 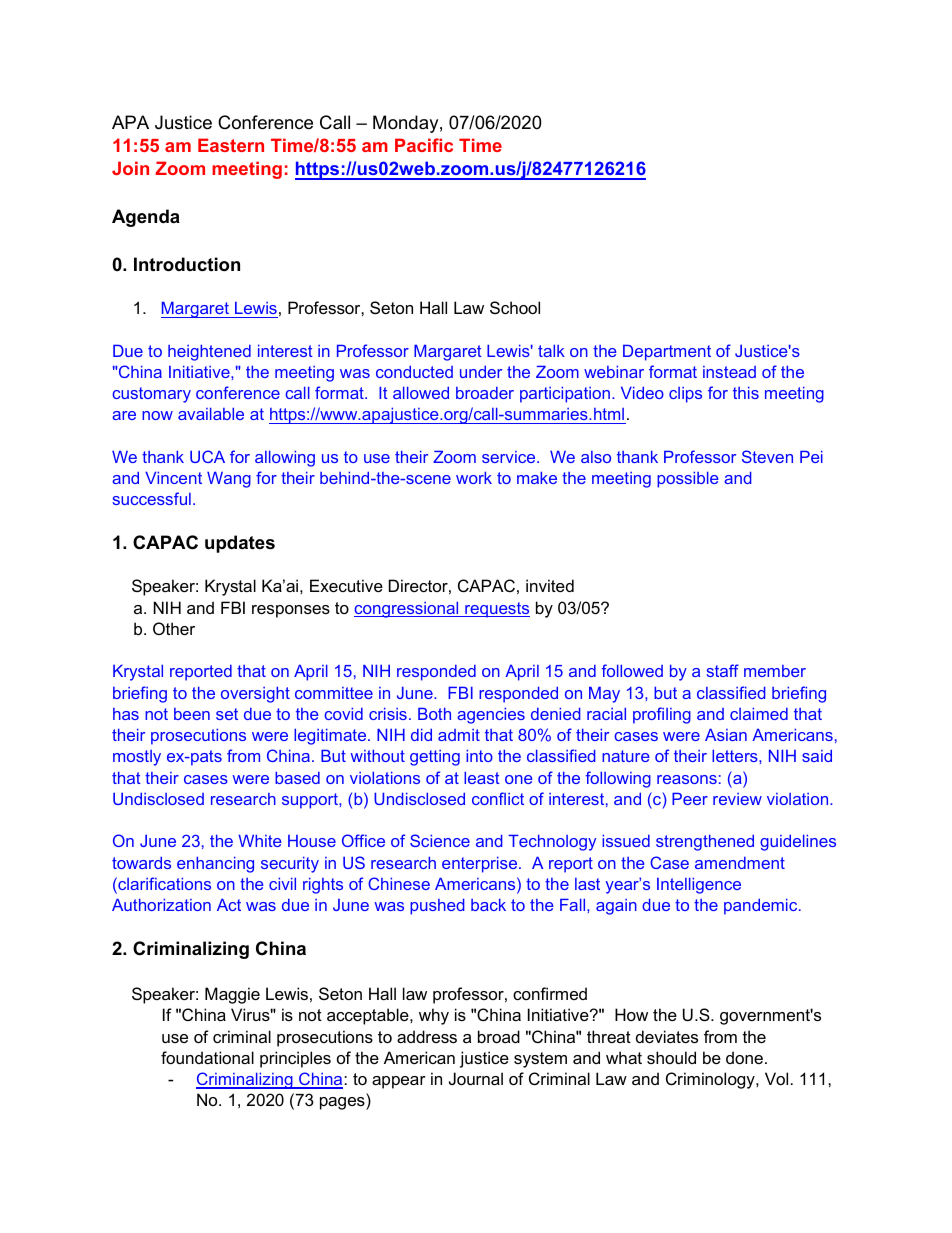 I want to click on Journal, so click(x=476, y=1078).
